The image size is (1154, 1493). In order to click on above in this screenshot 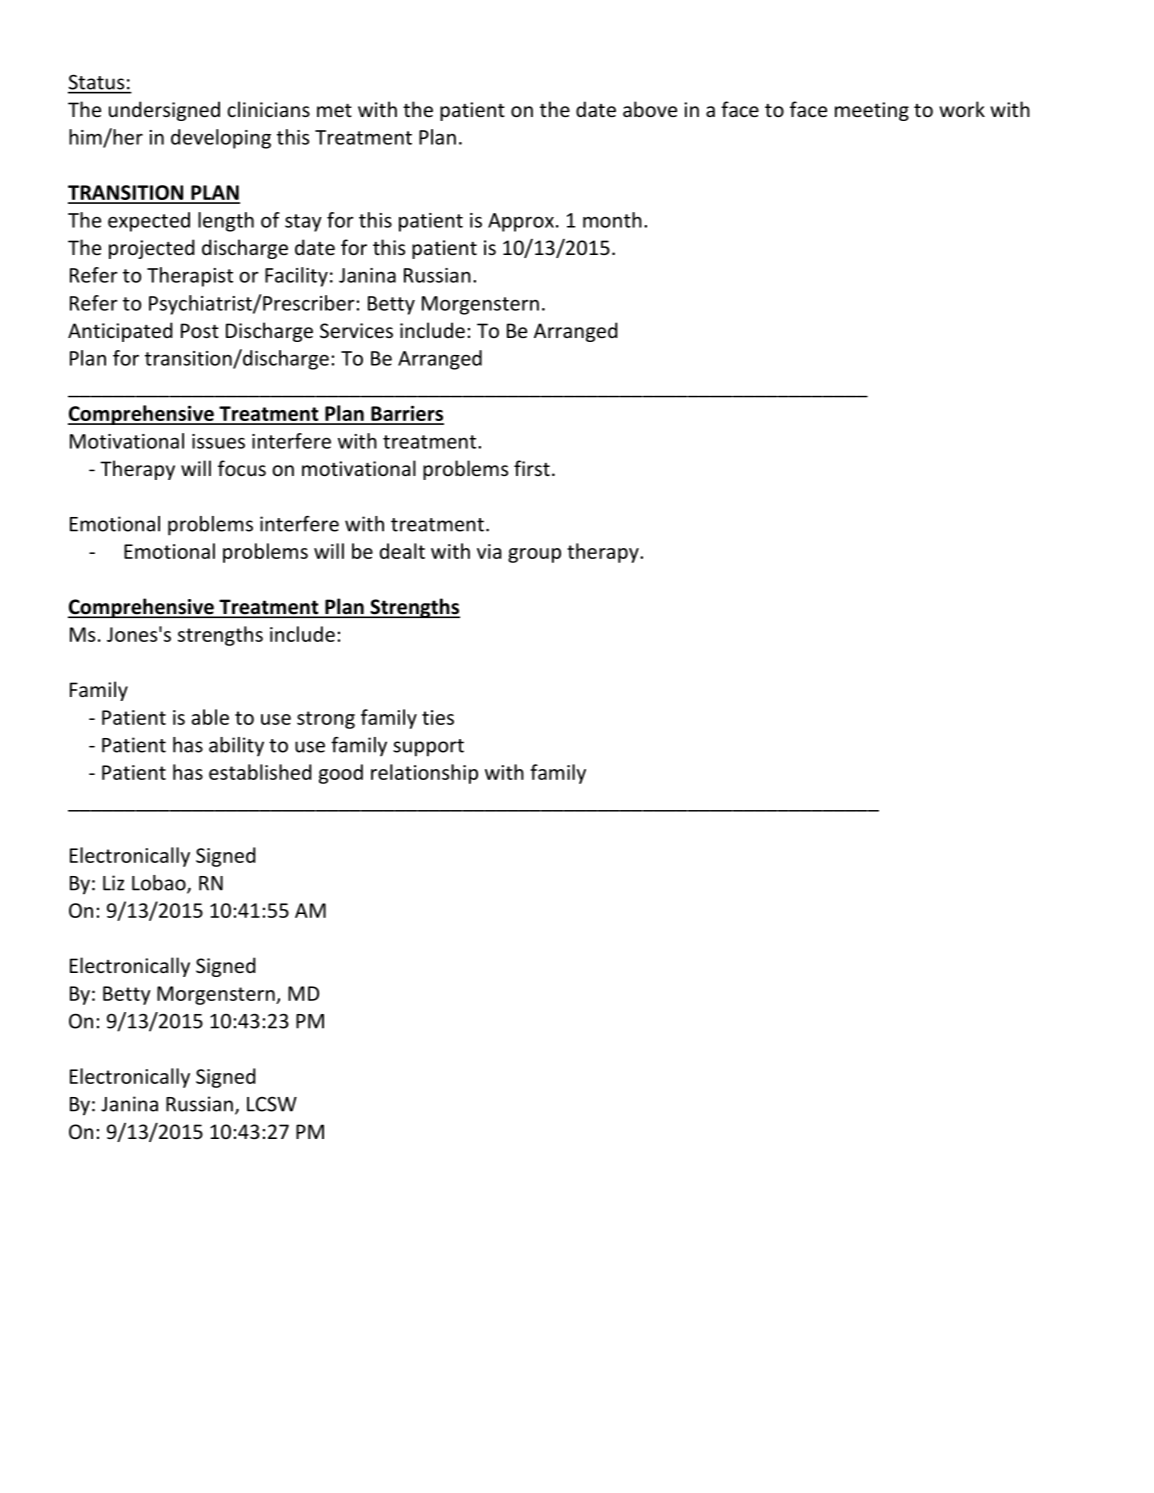, I will do `click(650, 109)`.
